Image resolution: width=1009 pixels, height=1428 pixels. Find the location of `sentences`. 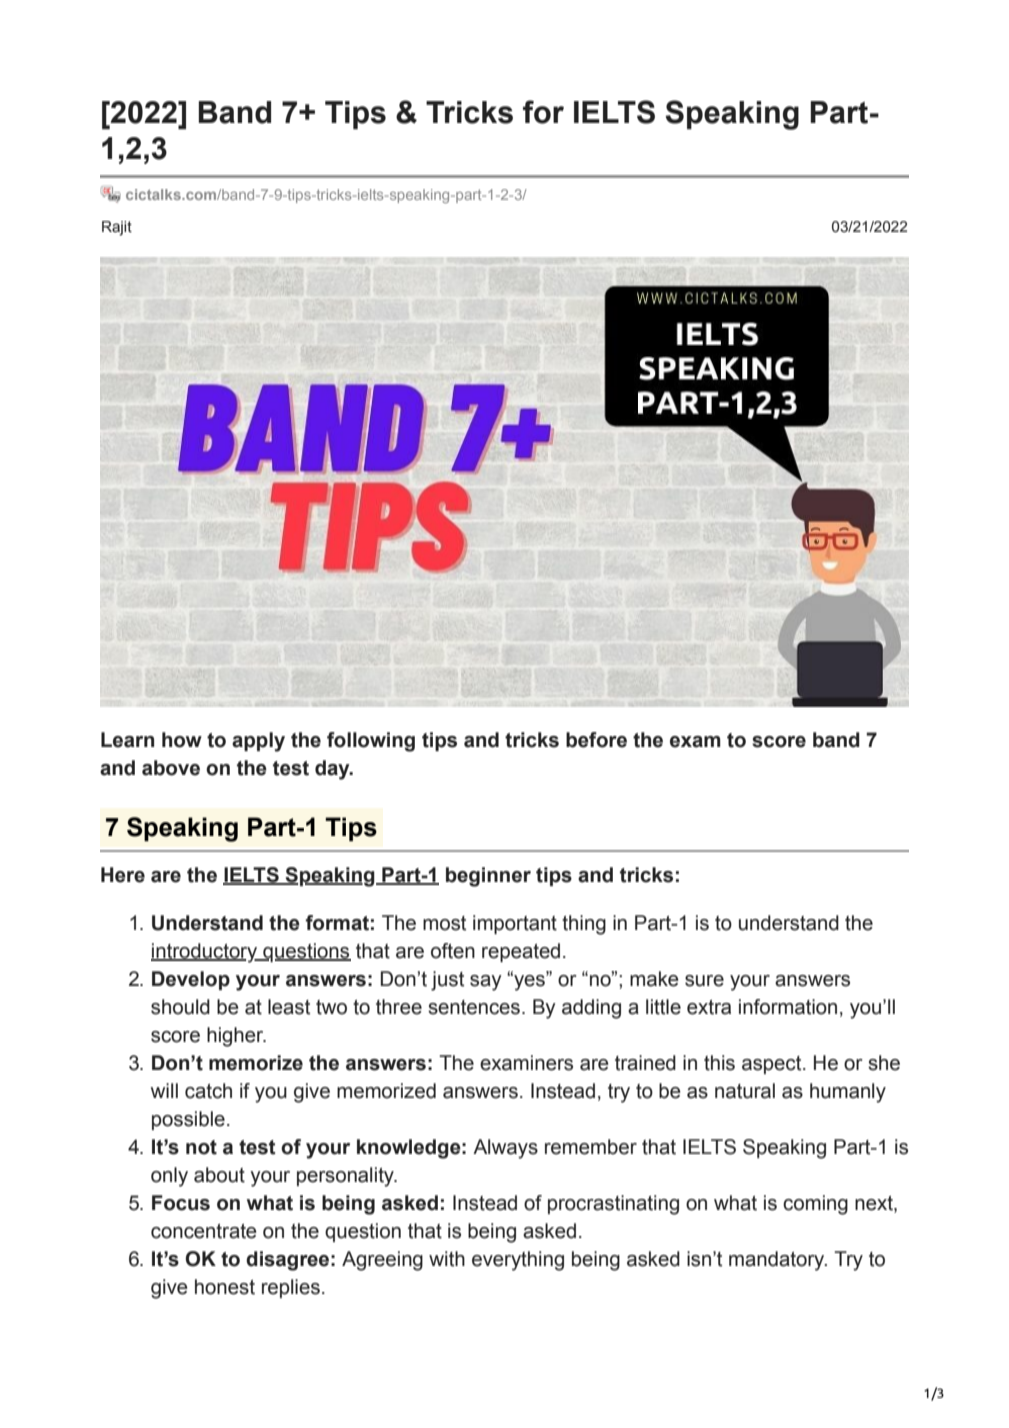

sentences is located at coordinates (474, 1007).
